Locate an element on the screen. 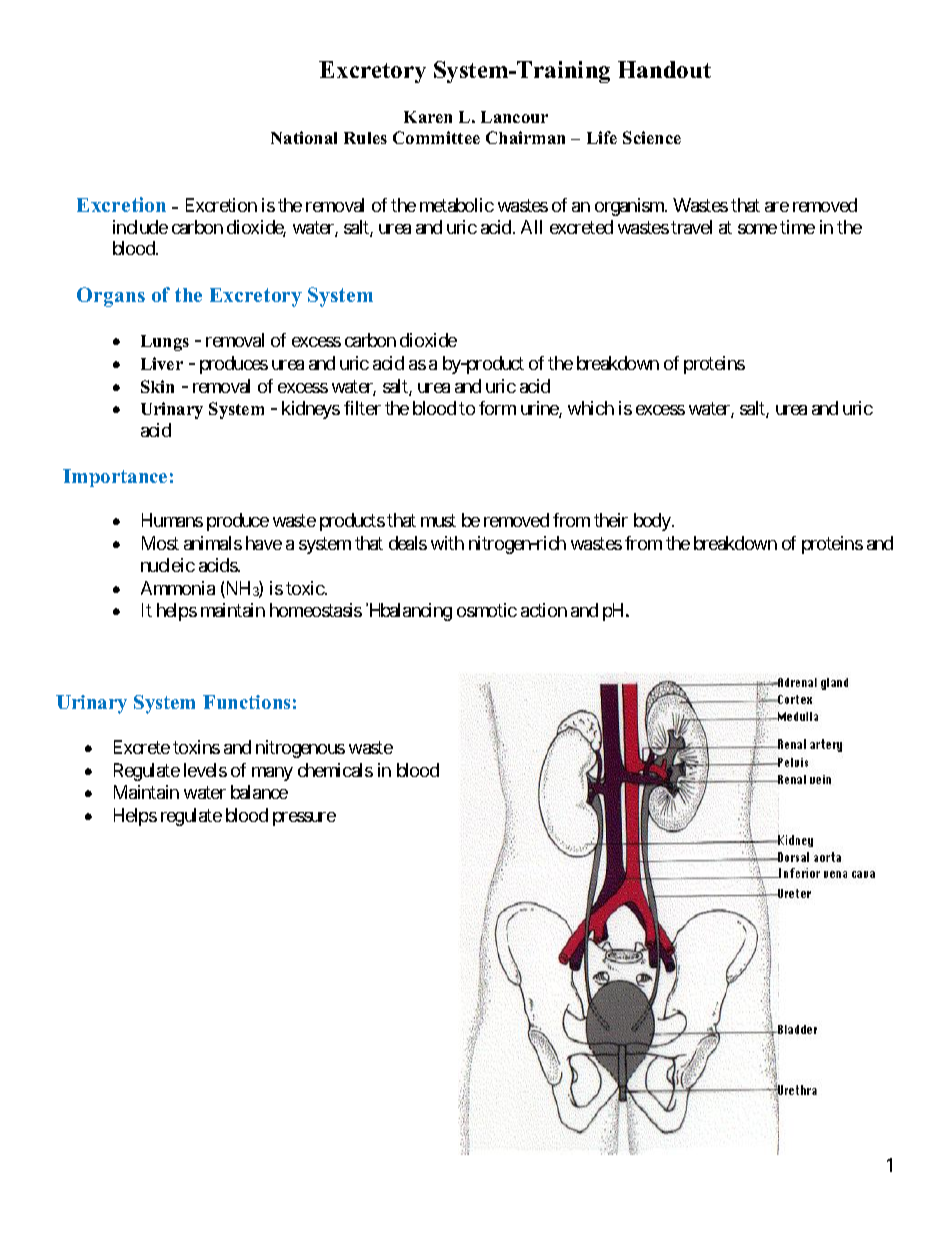  body is located at coordinates (653, 522).
